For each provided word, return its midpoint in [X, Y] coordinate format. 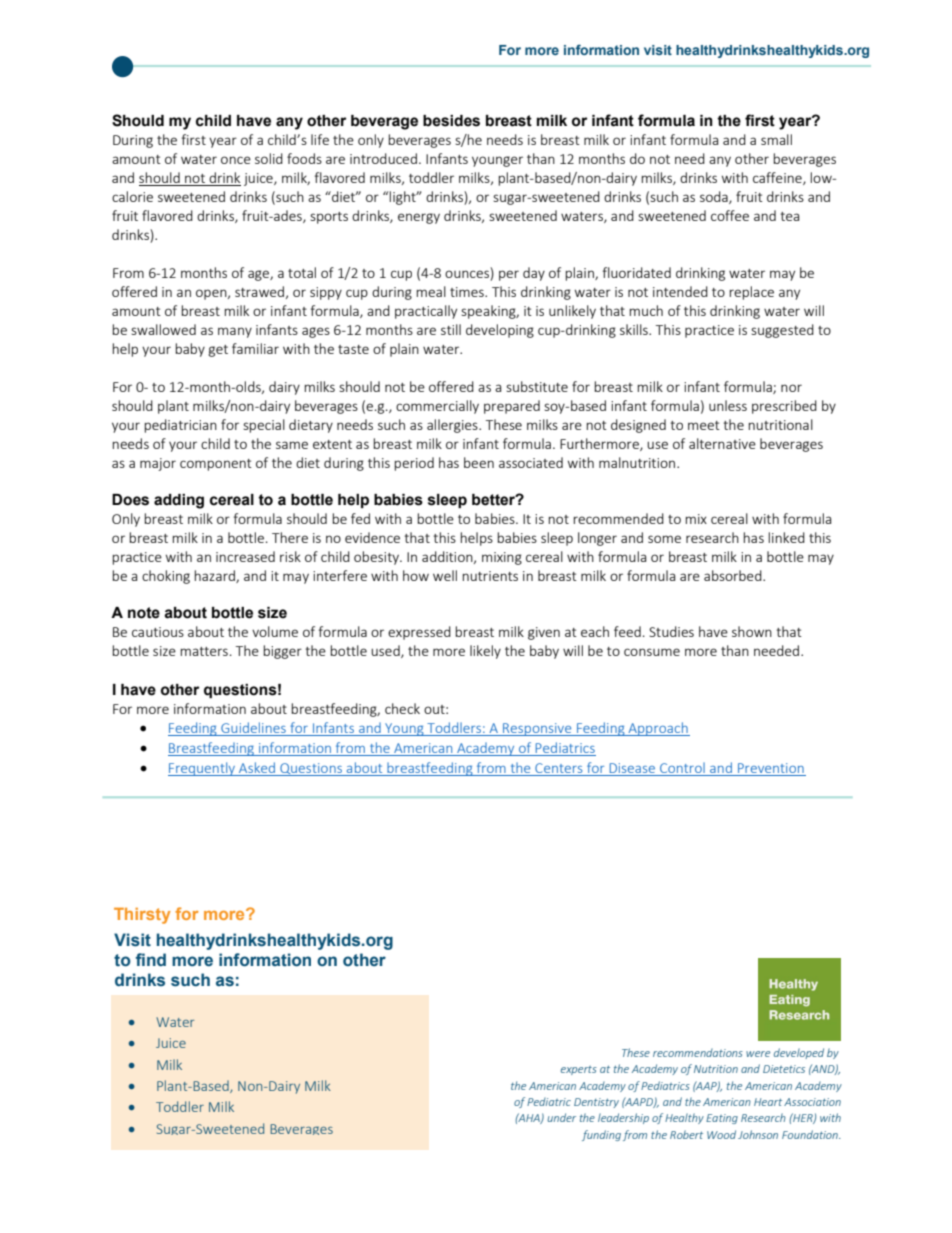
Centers [559, 769]
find [151, 959]
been [479, 462]
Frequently [202, 769]
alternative [722, 443]
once [236, 160]
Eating [722, 1119]
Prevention [771, 769]
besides [451, 121]
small [776, 139]
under [561, 1117]
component [216, 465]
